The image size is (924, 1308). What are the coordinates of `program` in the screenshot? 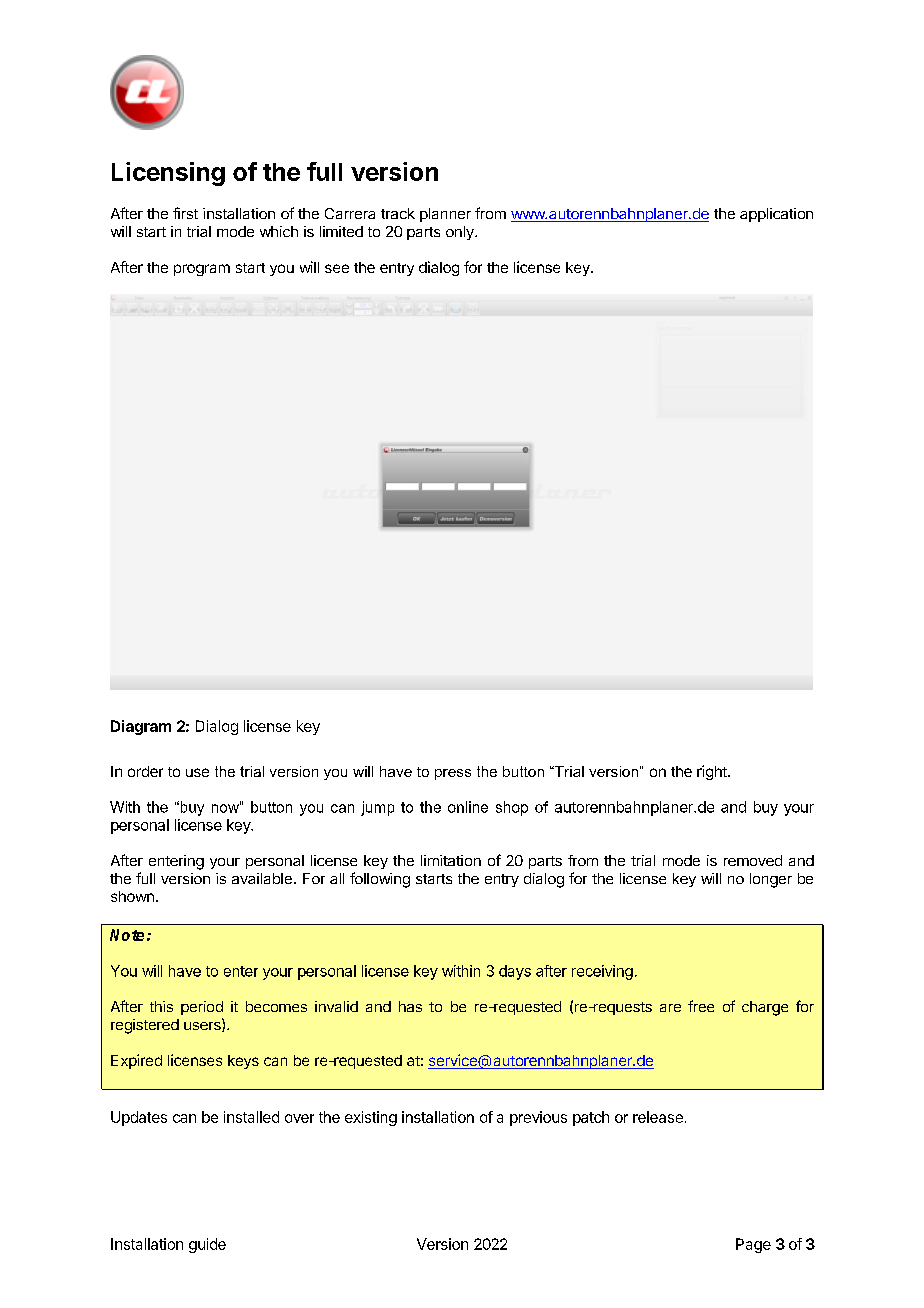 It's located at (202, 270).
